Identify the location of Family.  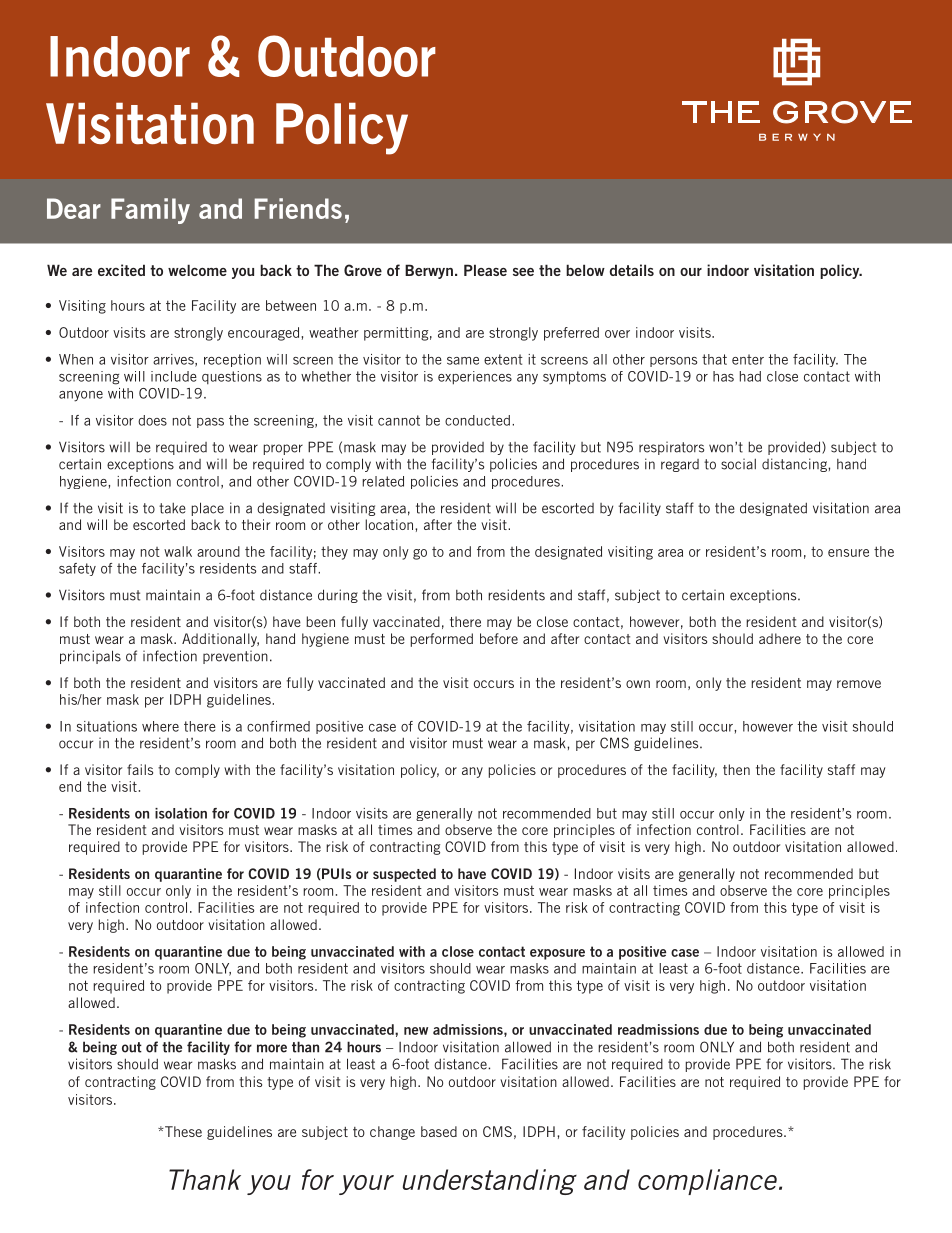
(150, 211).
